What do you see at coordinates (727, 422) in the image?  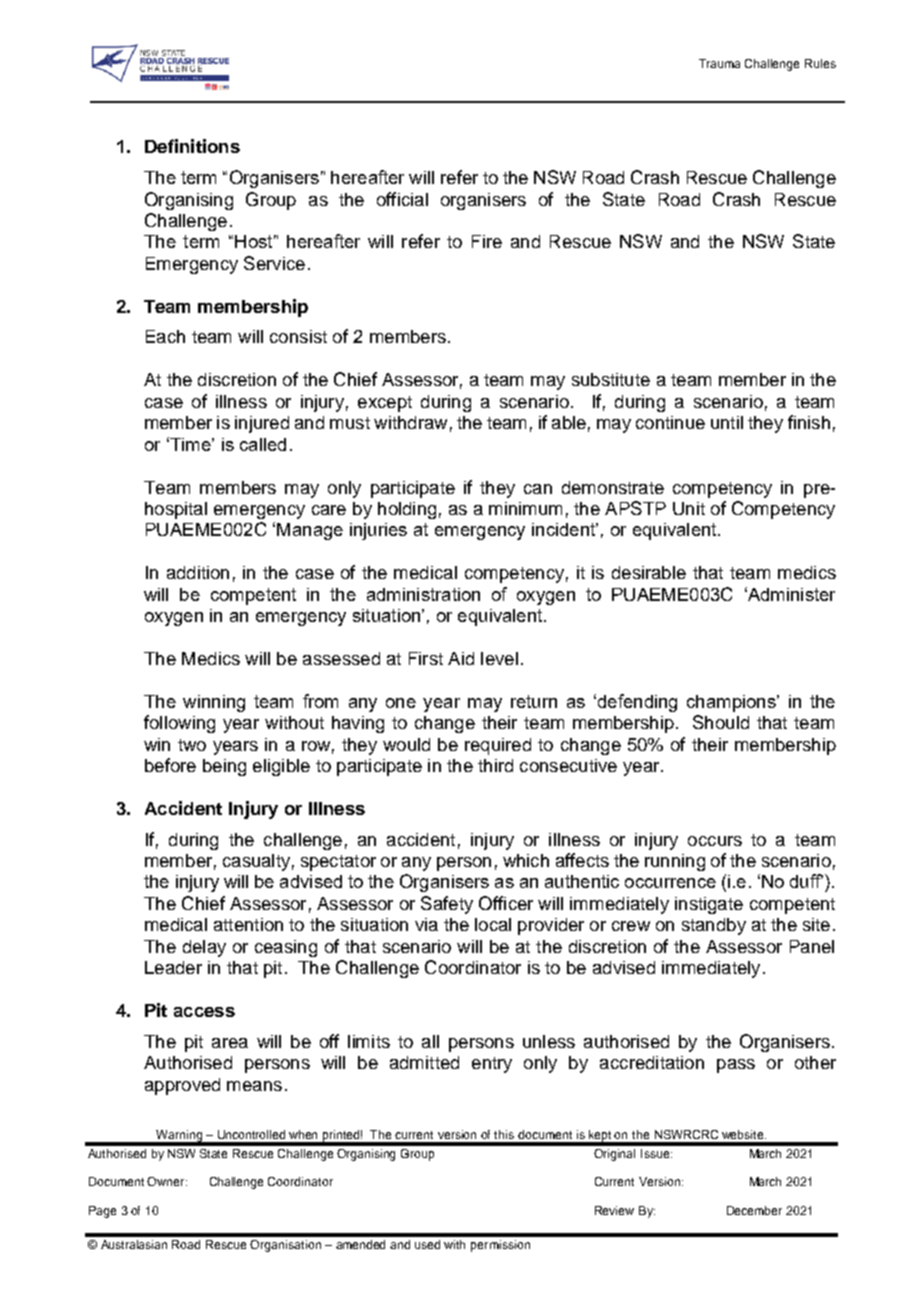 I see `until` at bounding box center [727, 422].
